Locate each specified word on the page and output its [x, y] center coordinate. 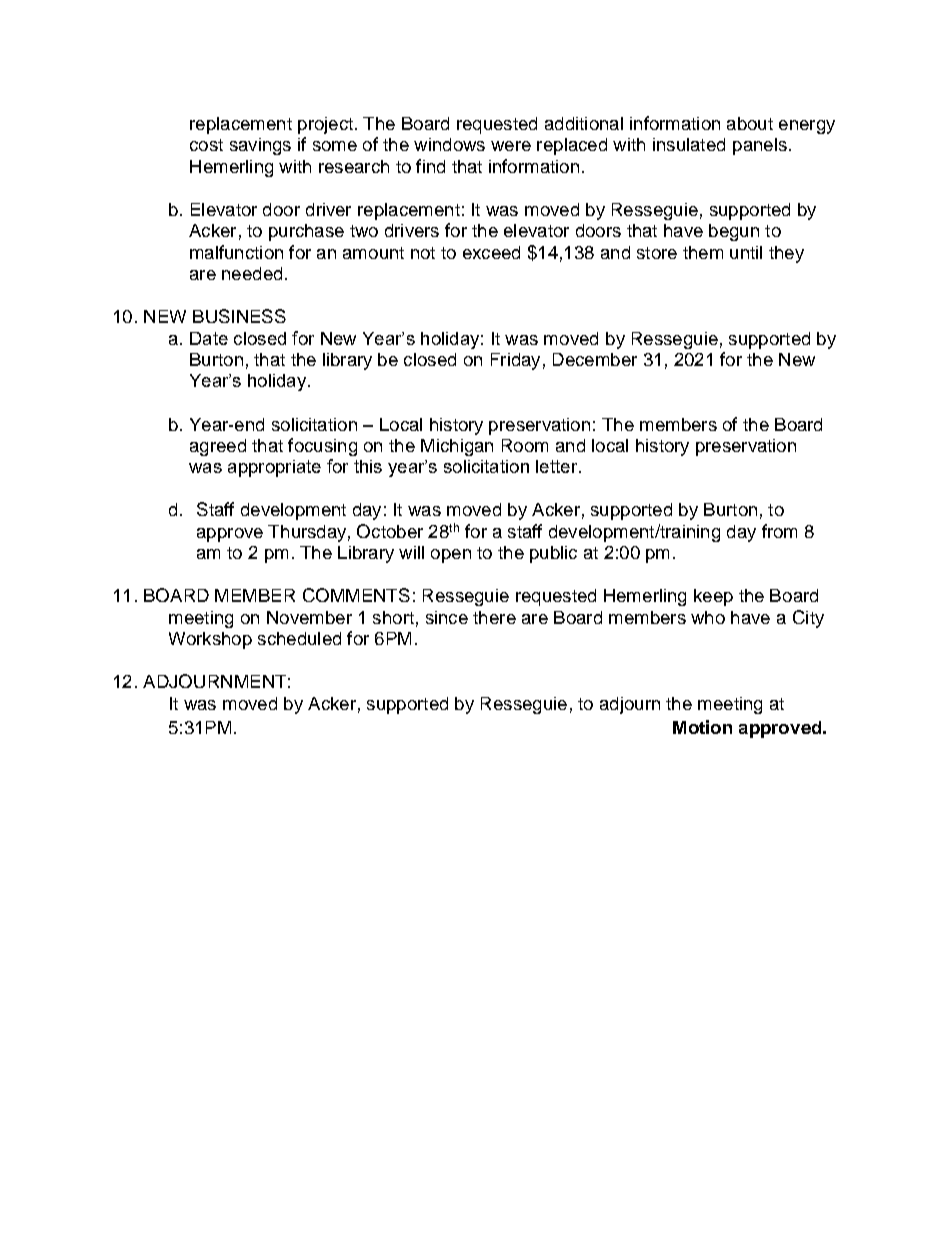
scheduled [299, 638]
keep [713, 597]
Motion [702, 727]
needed [252, 273]
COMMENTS [356, 595]
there [494, 617]
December [595, 359]
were [511, 146]
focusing [322, 447]
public [553, 554]
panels [760, 146]
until [746, 252]
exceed [491, 252]
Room [525, 445]
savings [260, 146]
